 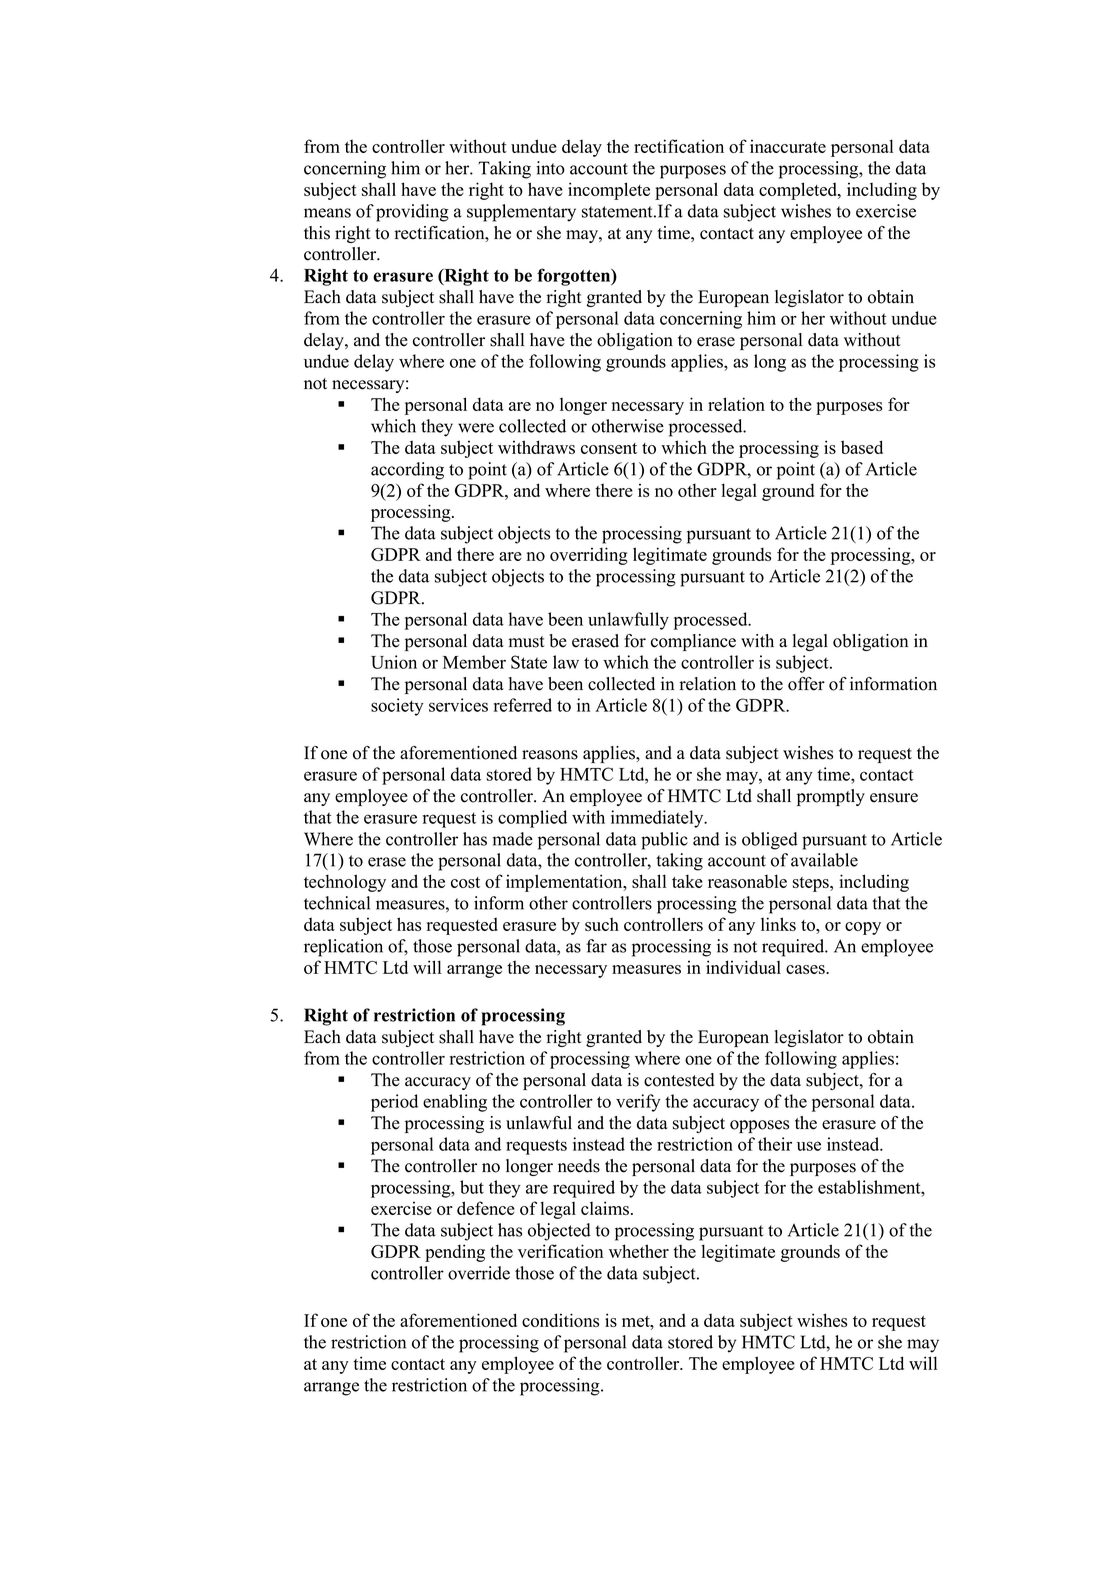 What do you see at coordinates (412, 213) in the document?
I see `providing` at bounding box center [412, 213].
